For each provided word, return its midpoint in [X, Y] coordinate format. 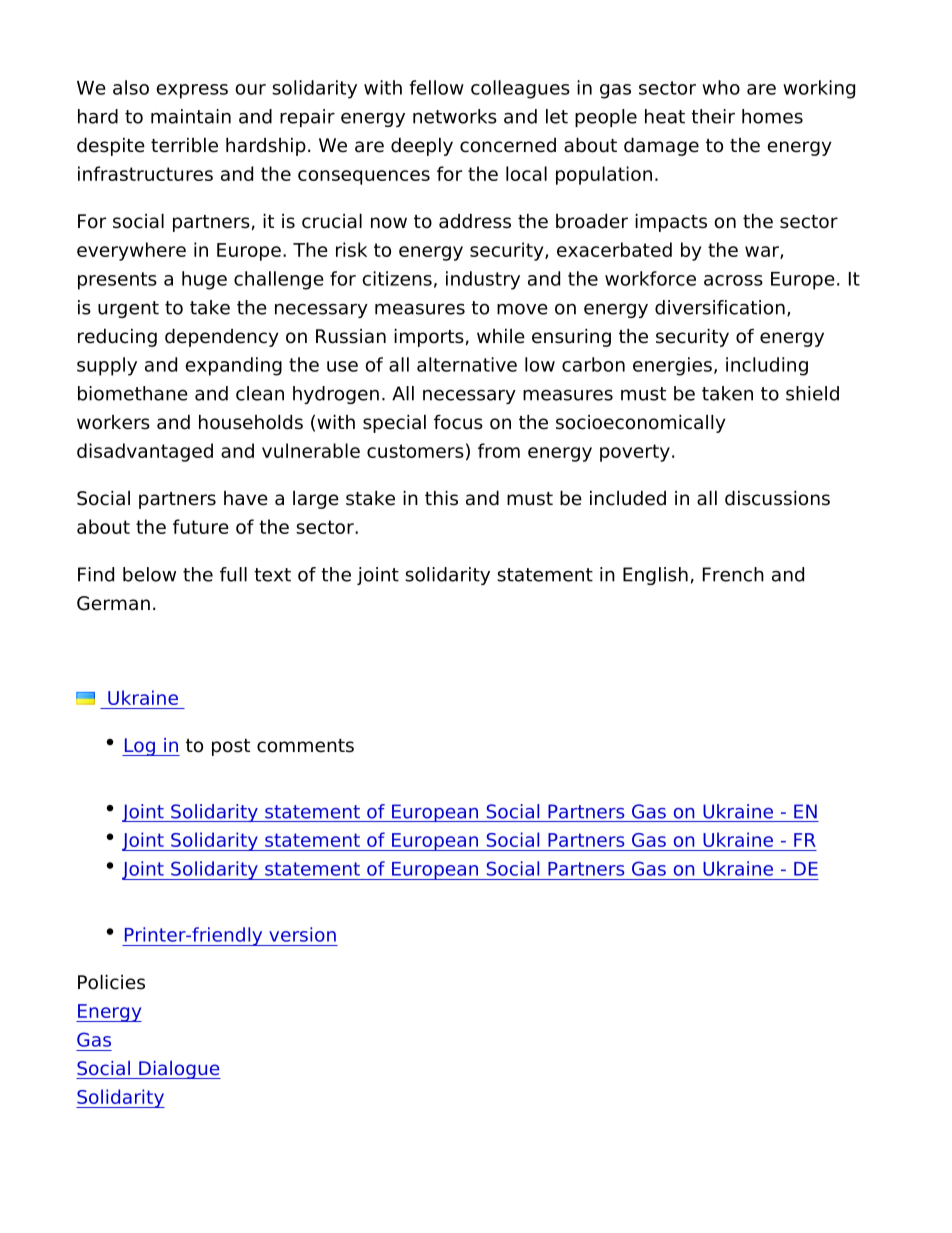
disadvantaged [145, 452]
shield [812, 393]
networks [455, 116]
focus [458, 422]
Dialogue [179, 1070]
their [713, 116]
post [231, 747]
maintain [191, 116]
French [733, 574]
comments [305, 746]
